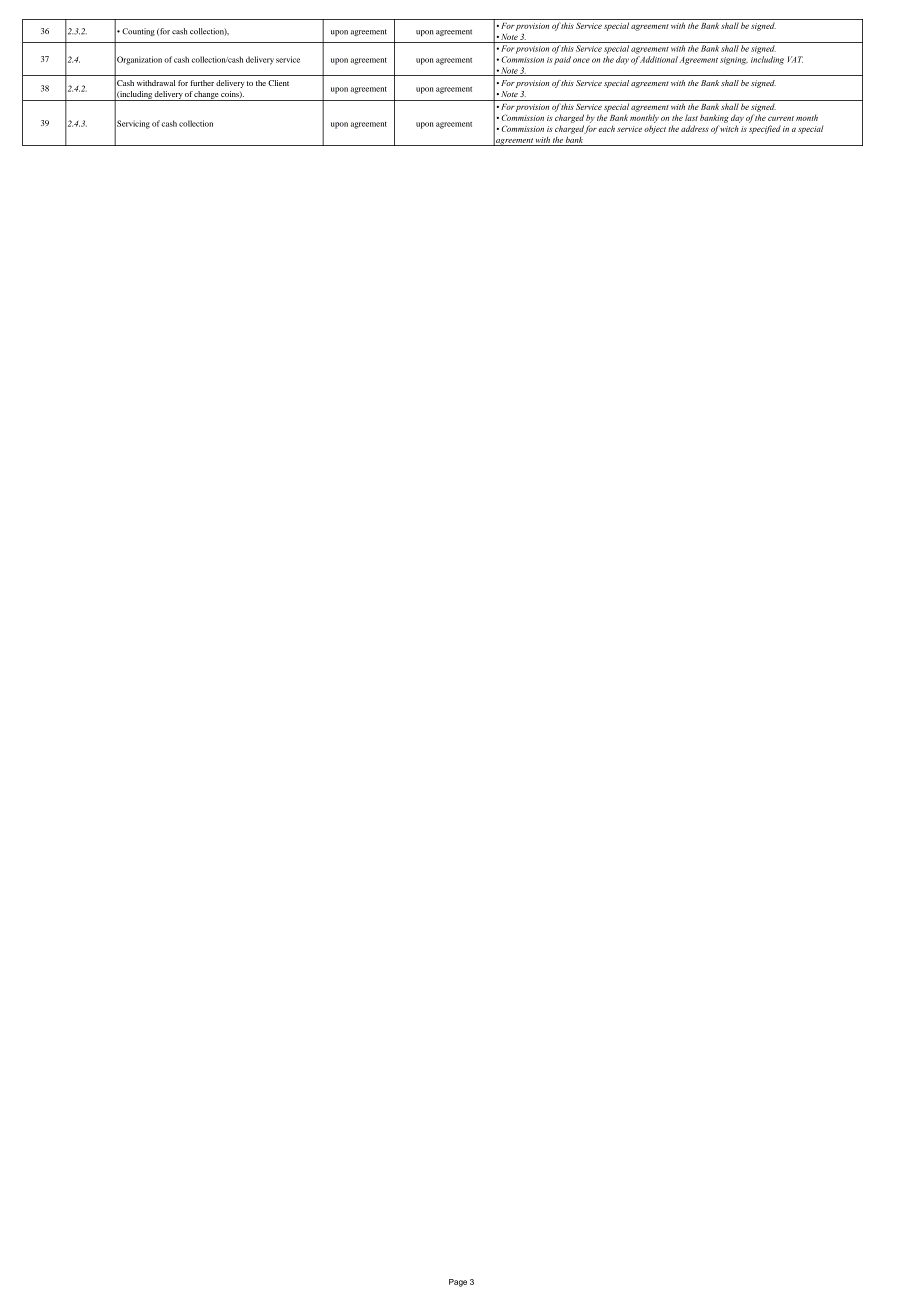 The height and width of the page is (1308, 924). What do you see at coordinates (729, 128) in the page?
I see `witch` at bounding box center [729, 128].
